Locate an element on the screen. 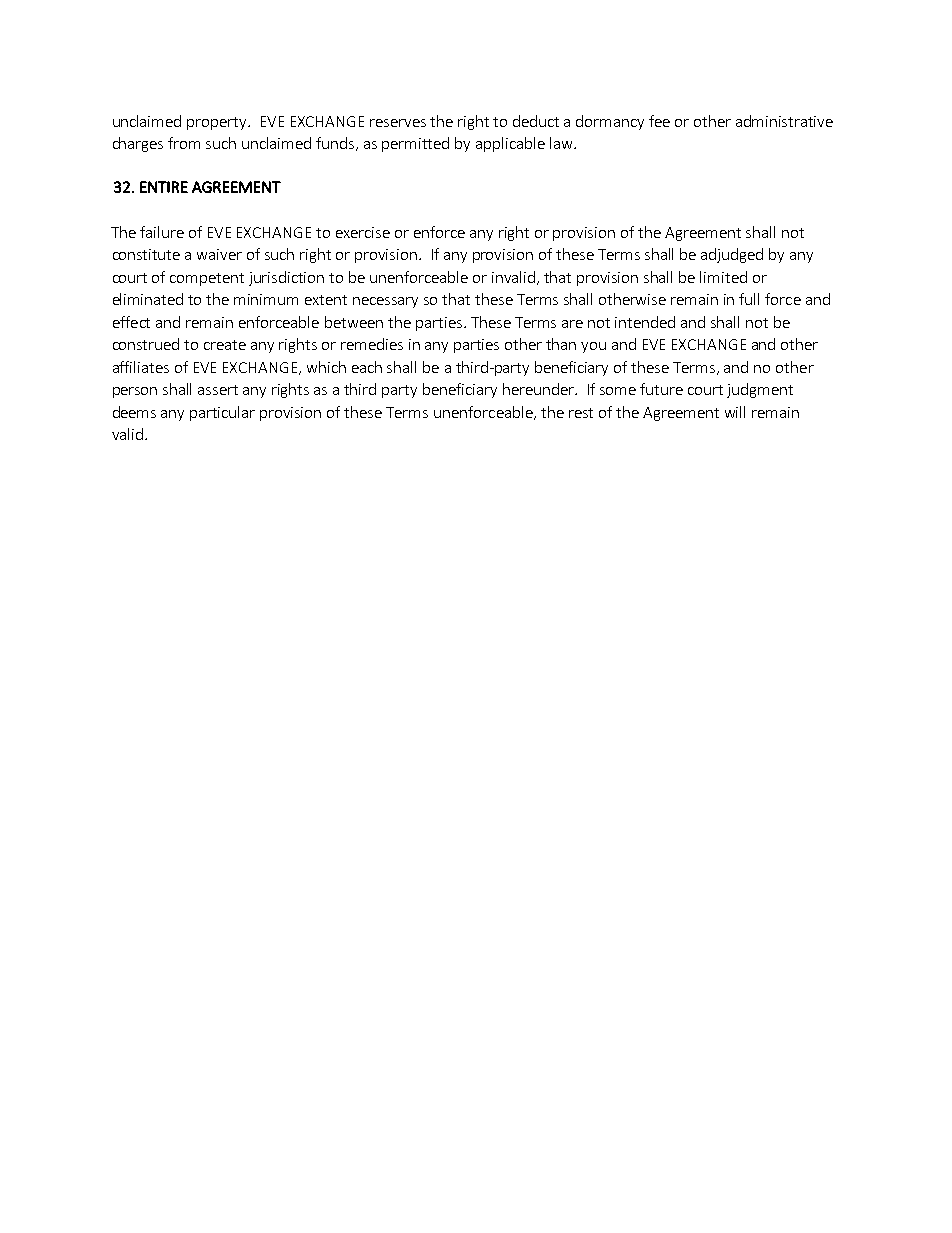 The image size is (952, 1233). exercise is located at coordinates (363, 232).
